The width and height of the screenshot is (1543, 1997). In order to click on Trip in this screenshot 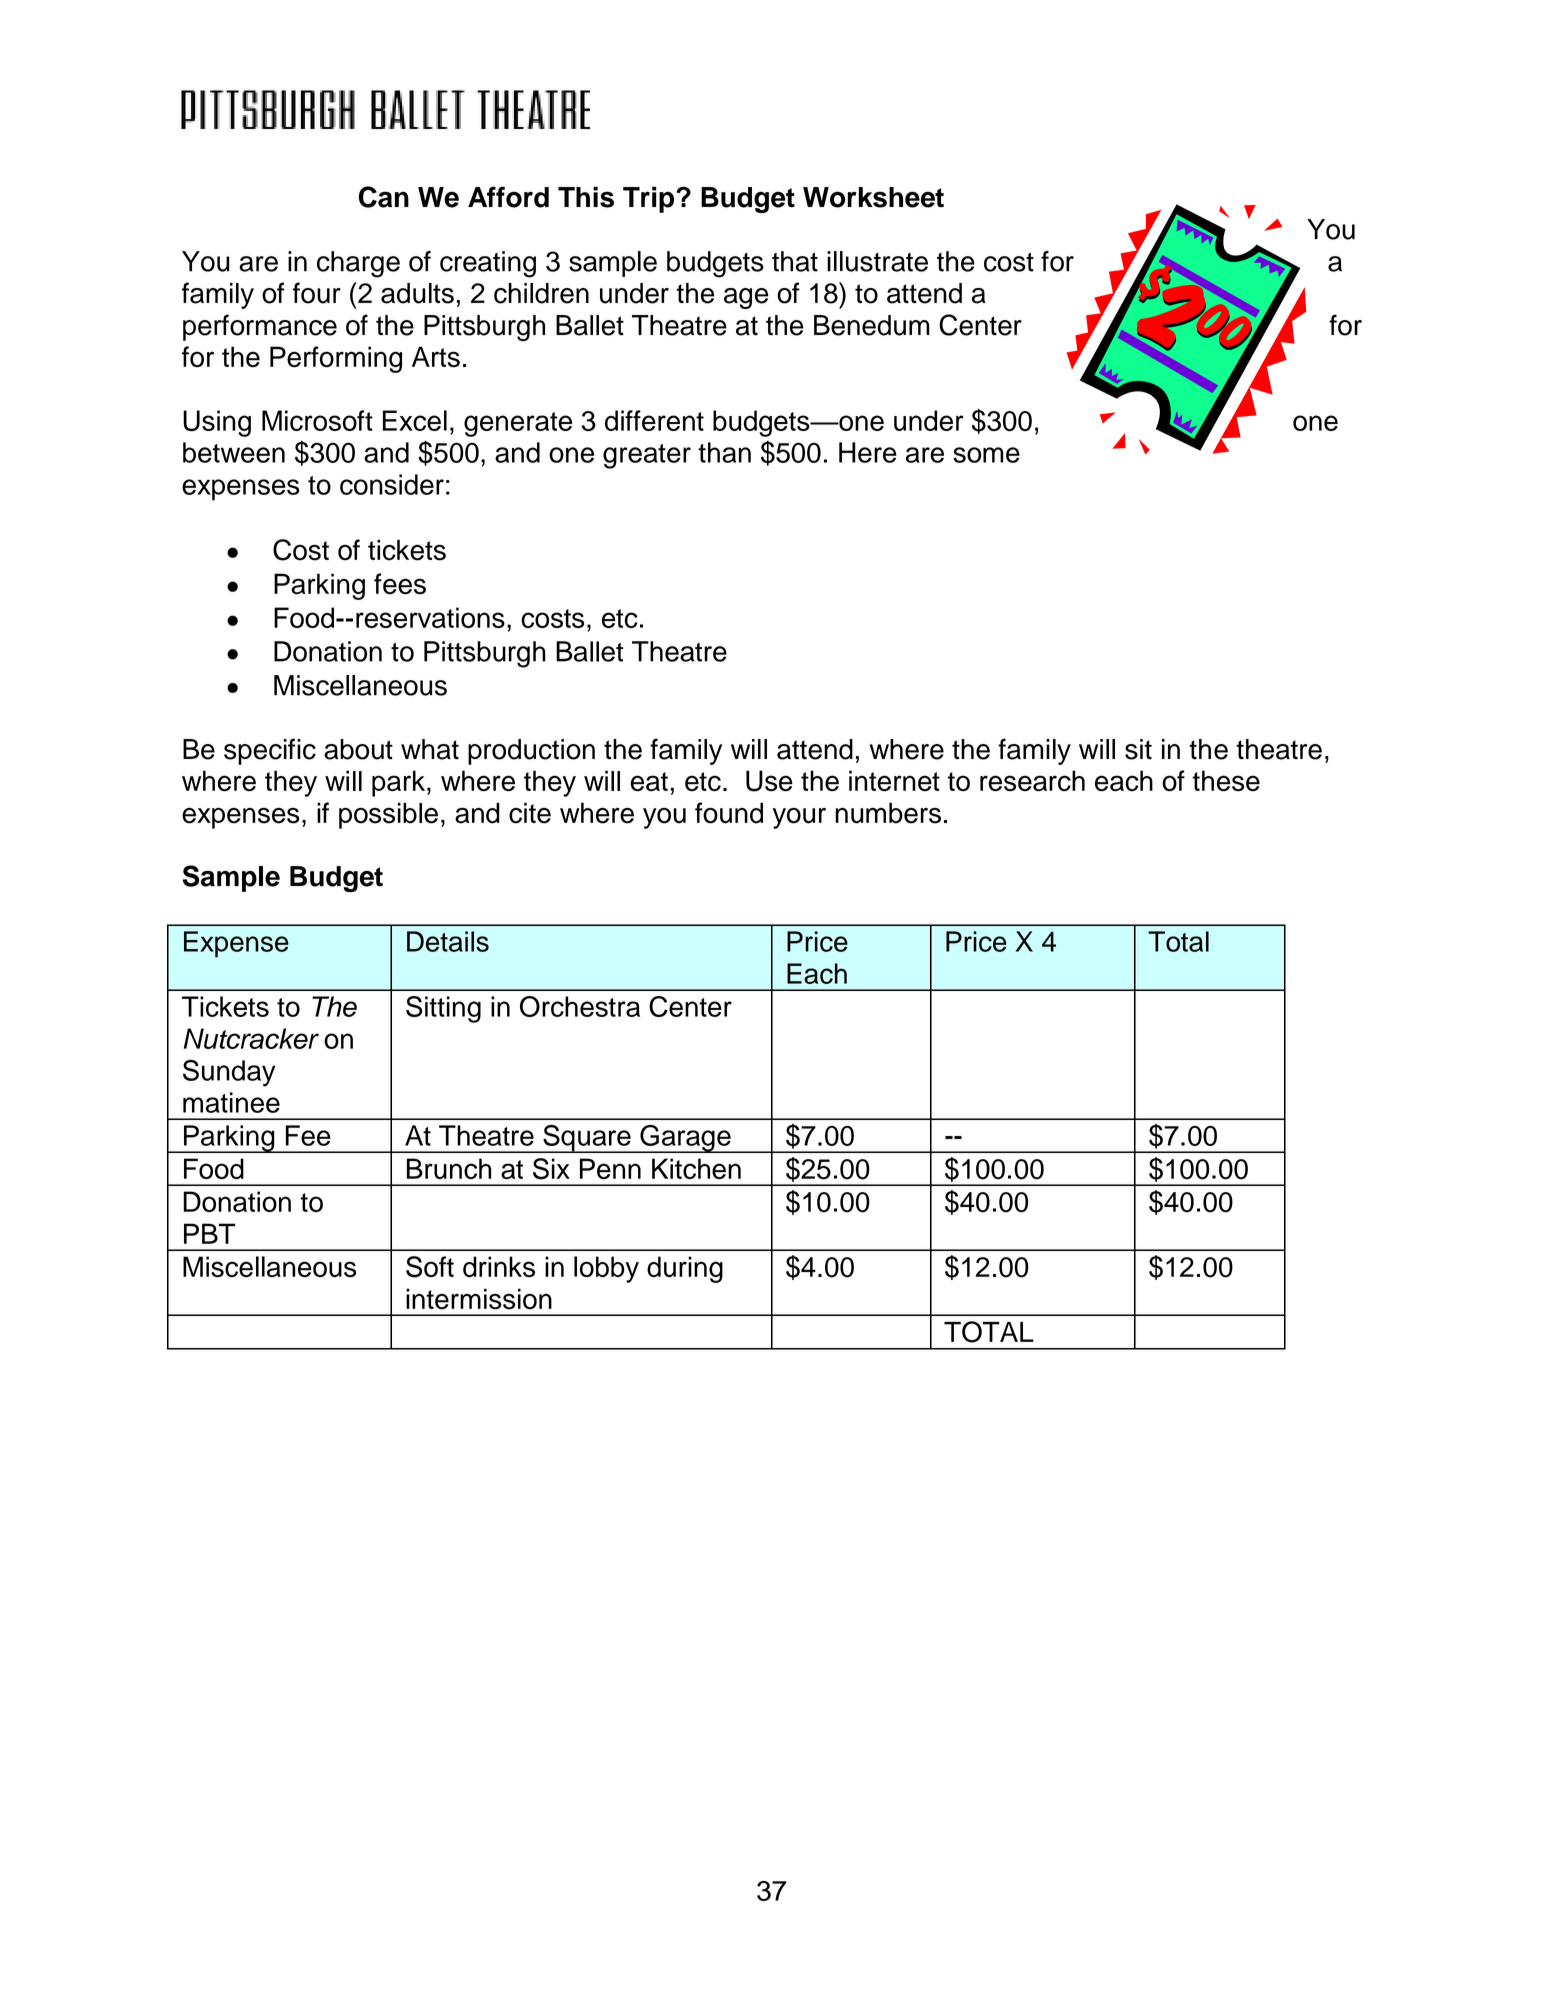, I will do `click(648, 199)`.
